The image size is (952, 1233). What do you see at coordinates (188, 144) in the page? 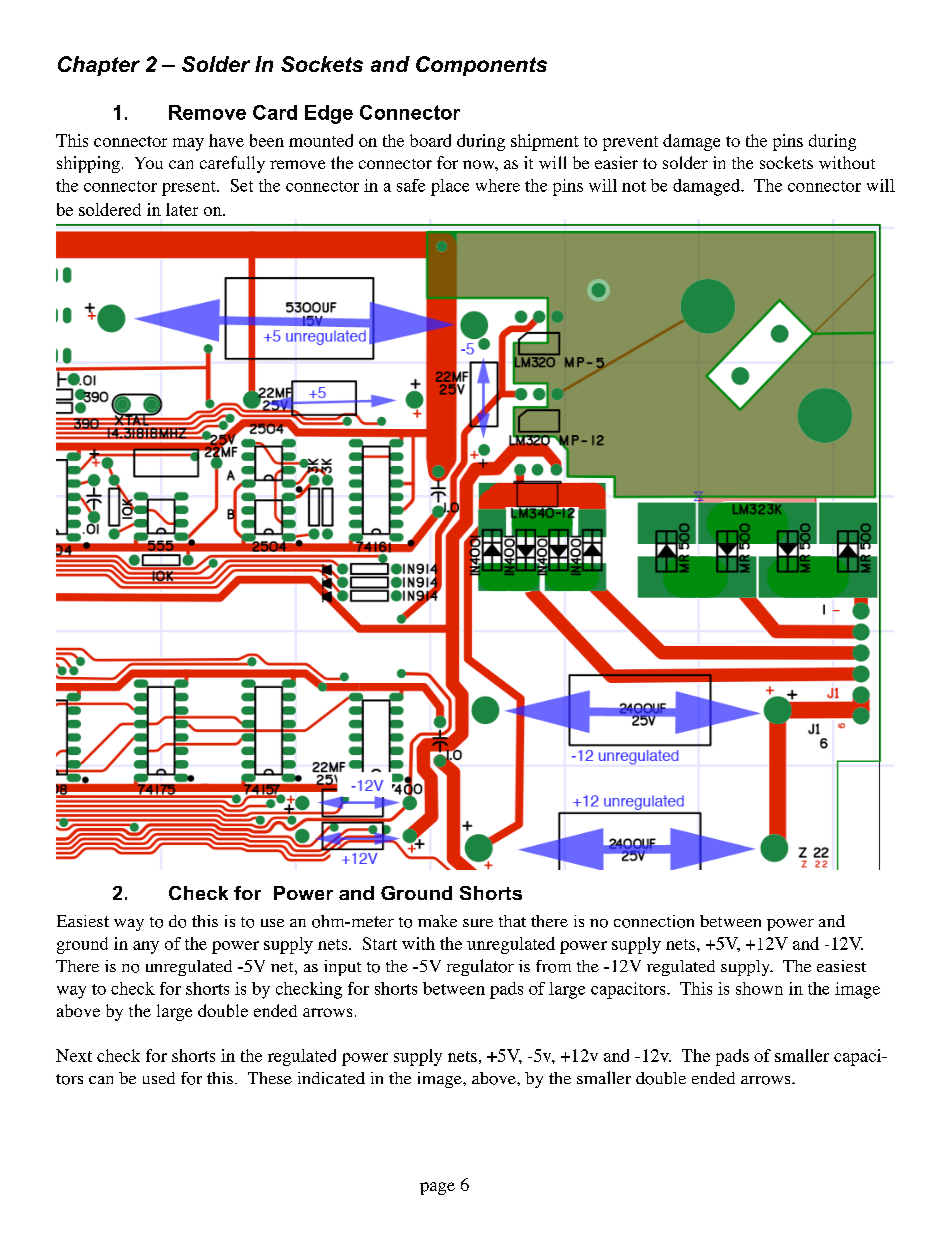
I see `may` at bounding box center [188, 144].
